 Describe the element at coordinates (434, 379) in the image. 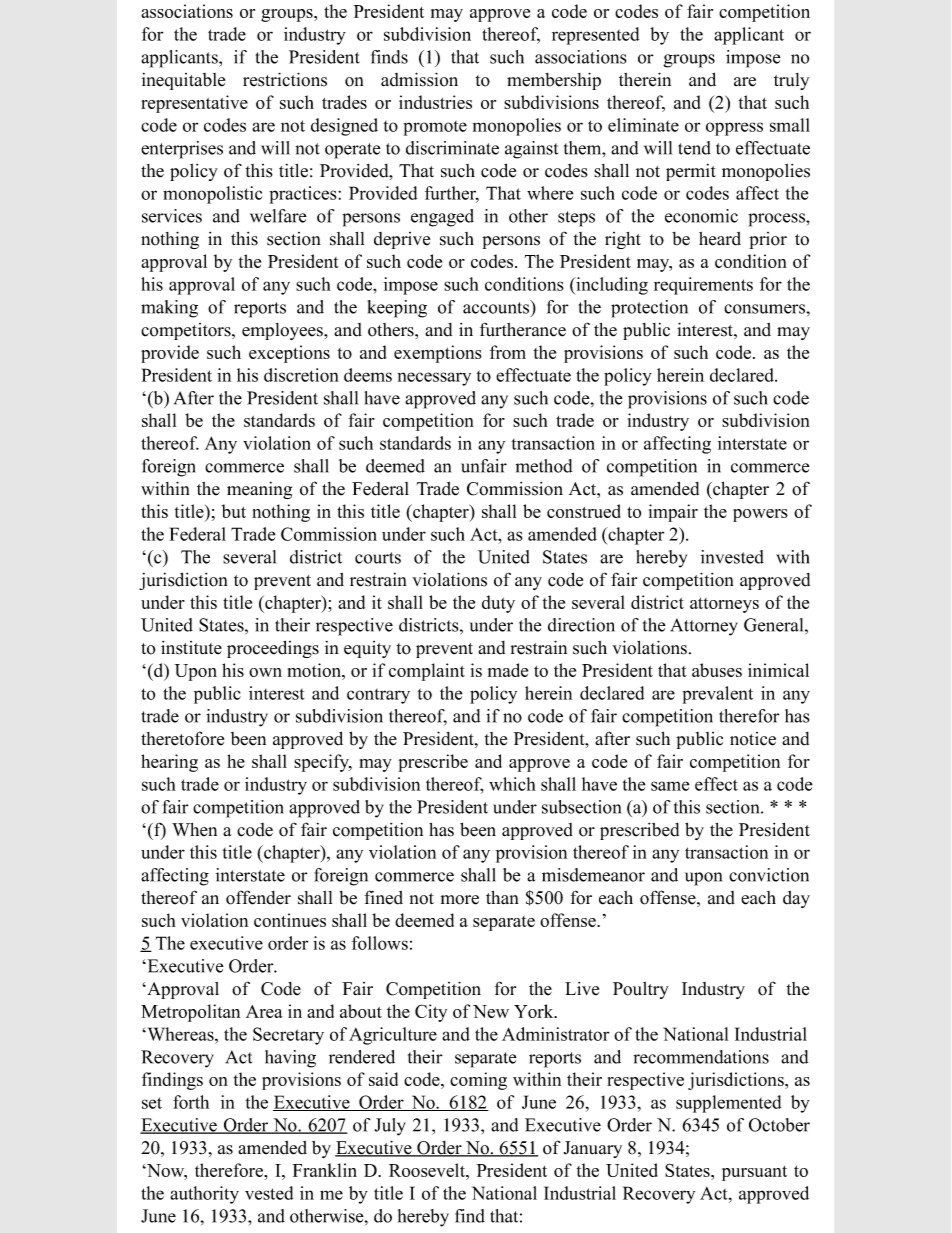

I see `necessary` at that location.
